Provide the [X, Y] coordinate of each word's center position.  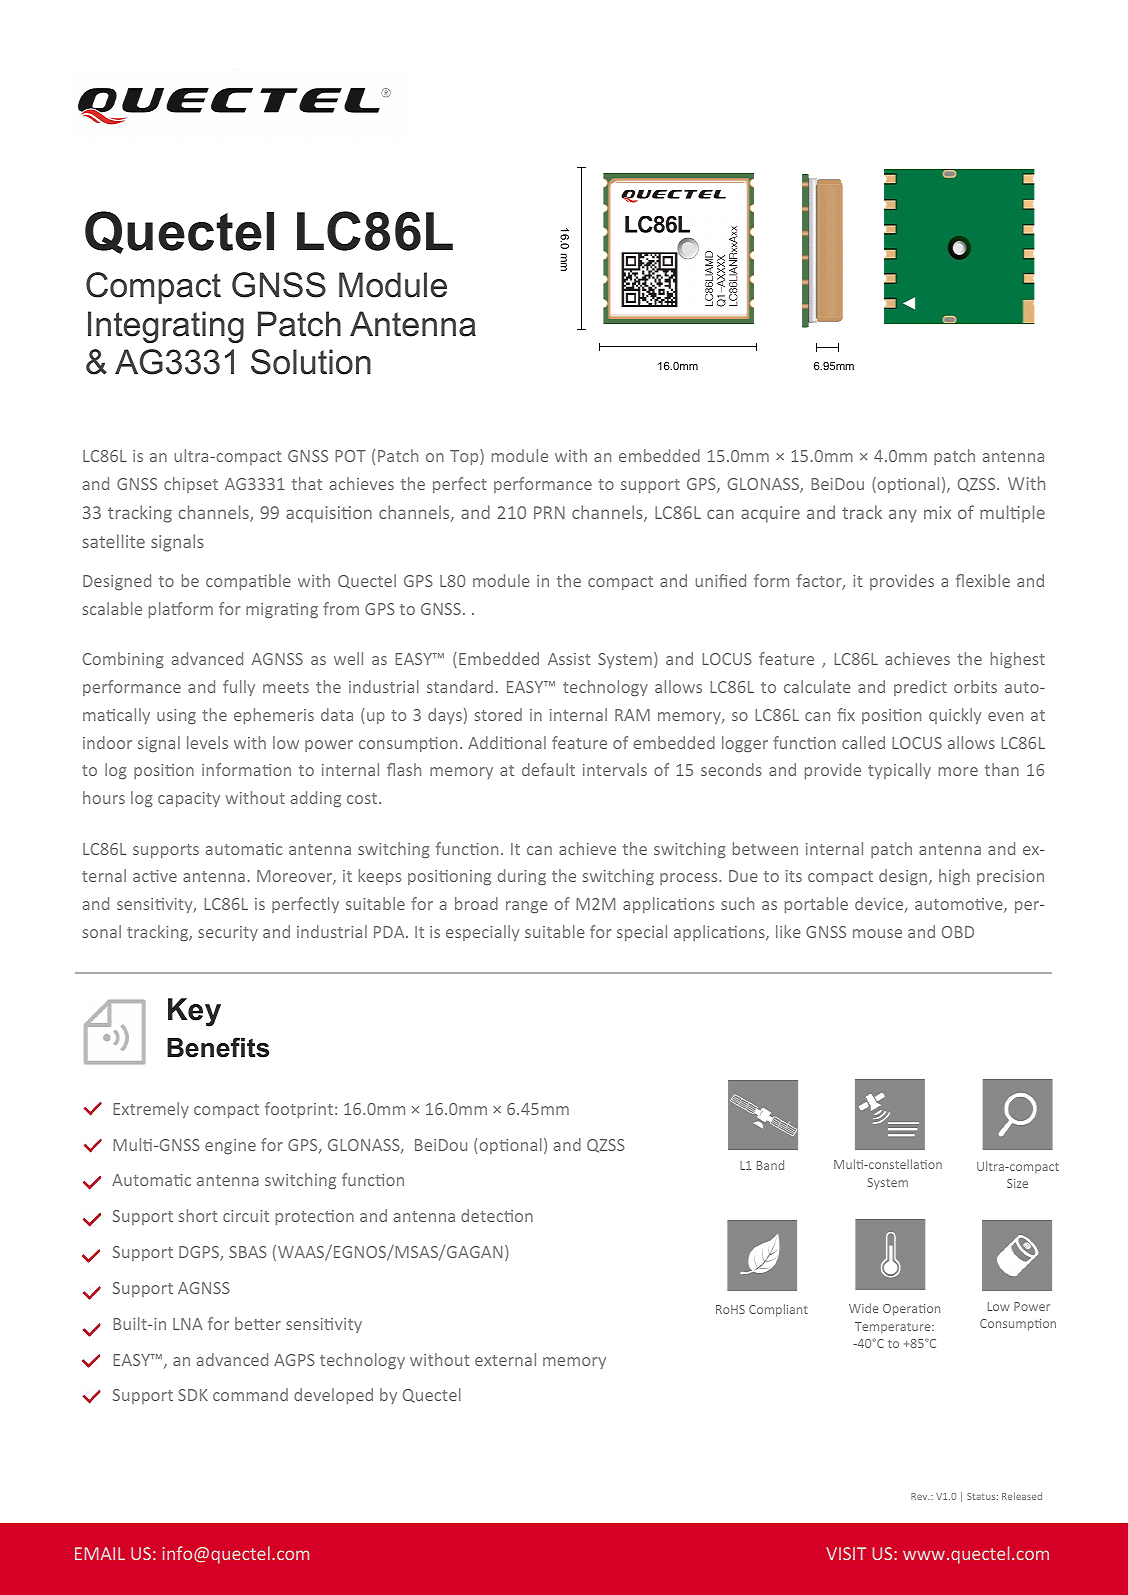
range [527, 907]
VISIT [846, 1553]
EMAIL [100, 1553]
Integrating [166, 327]
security [228, 933]
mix [937, 512]
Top [465, 457]
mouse [877, 933]
